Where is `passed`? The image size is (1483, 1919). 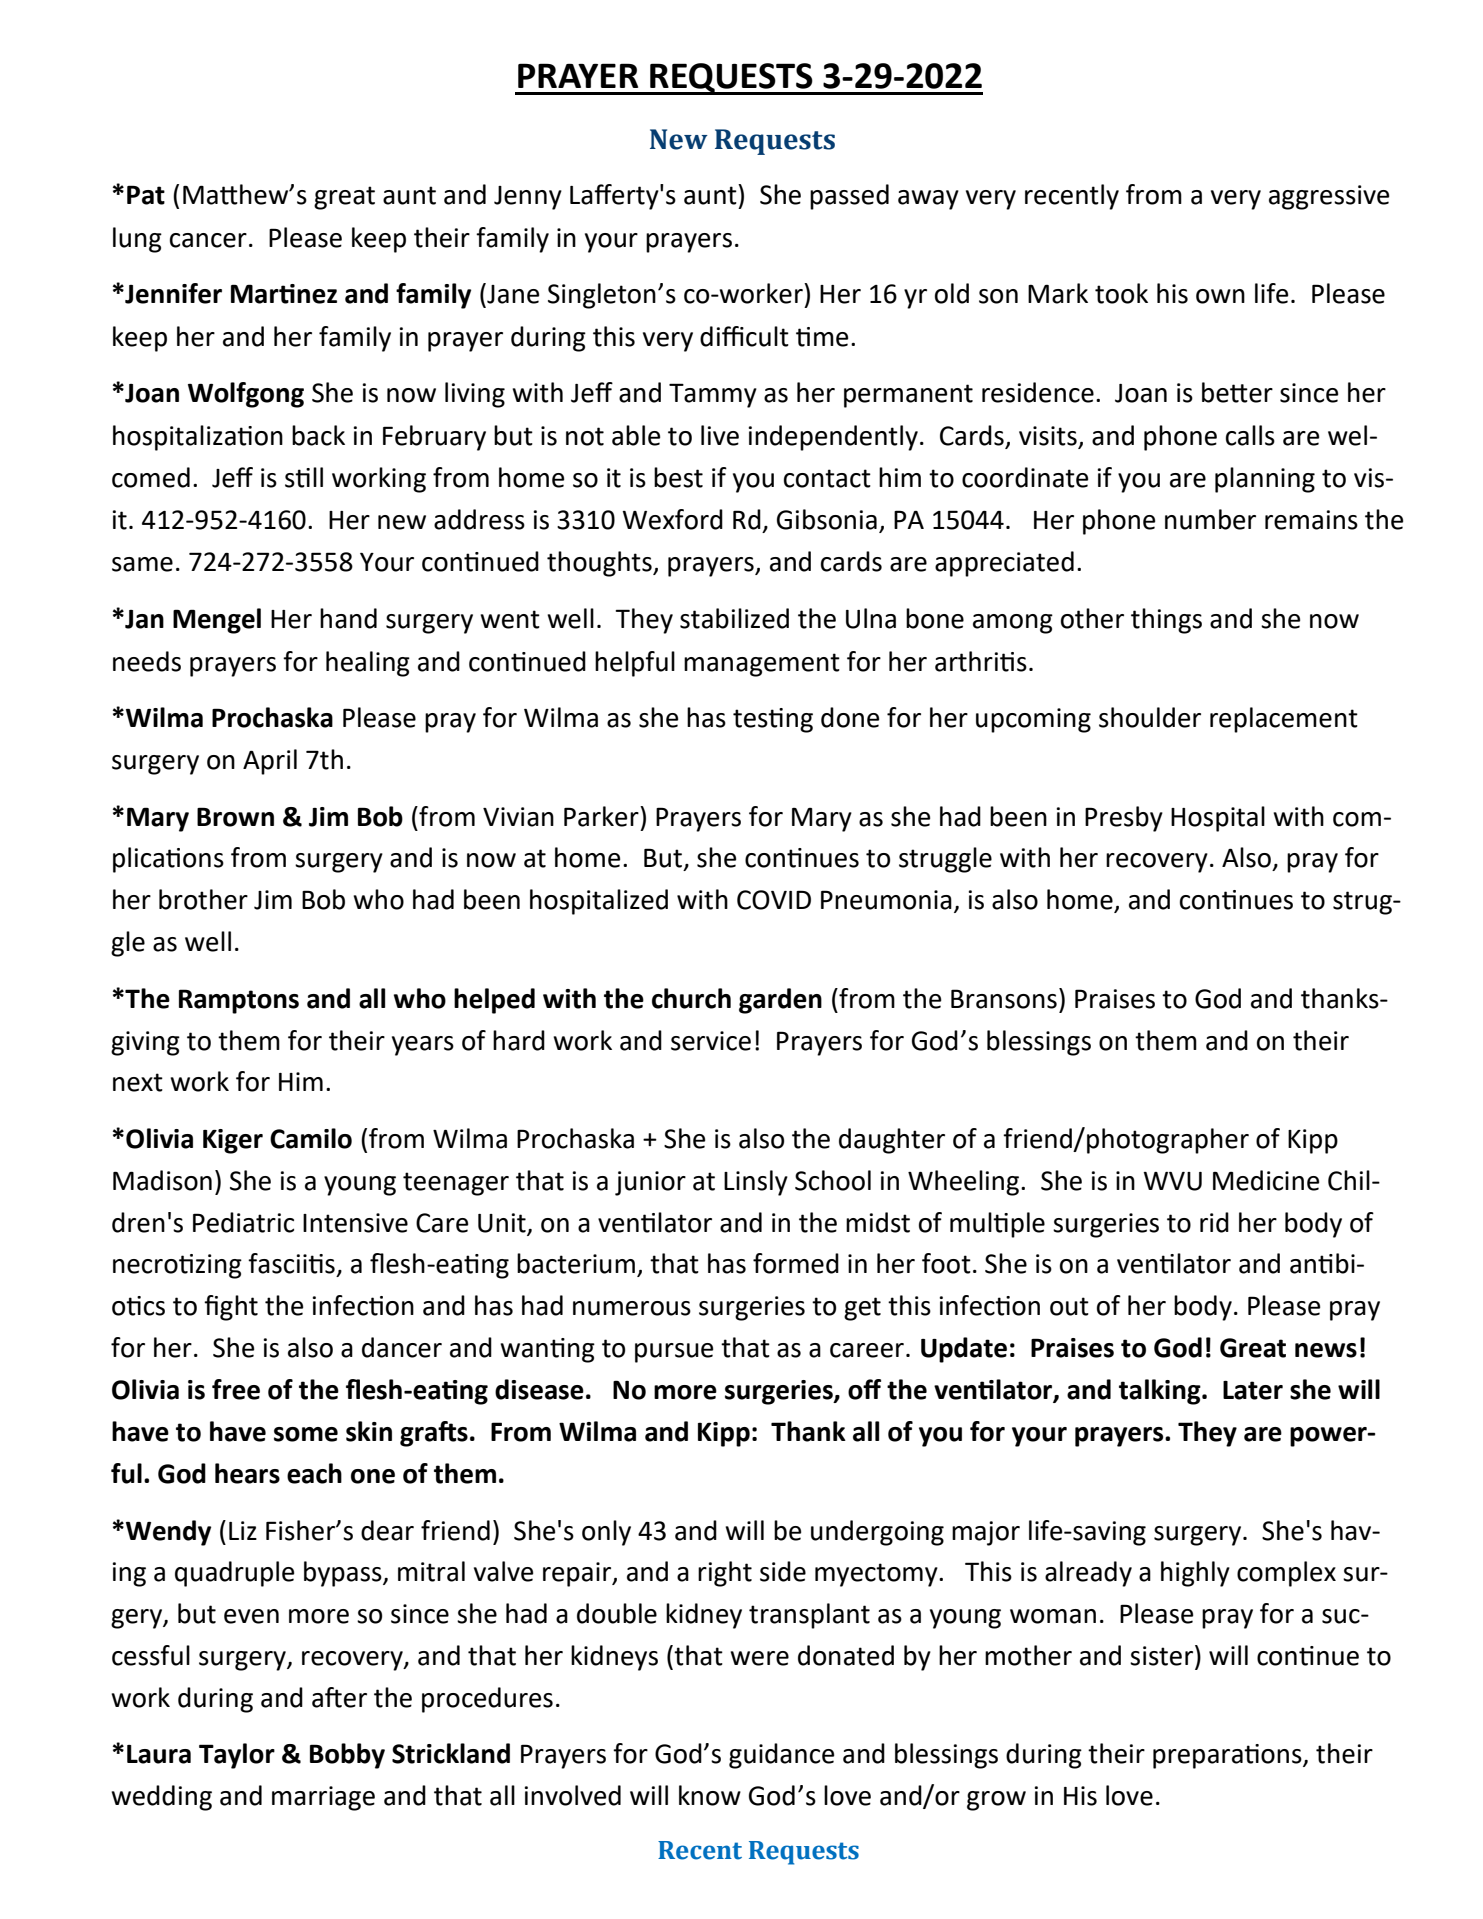 passed is located at coordinates (849, 197).
